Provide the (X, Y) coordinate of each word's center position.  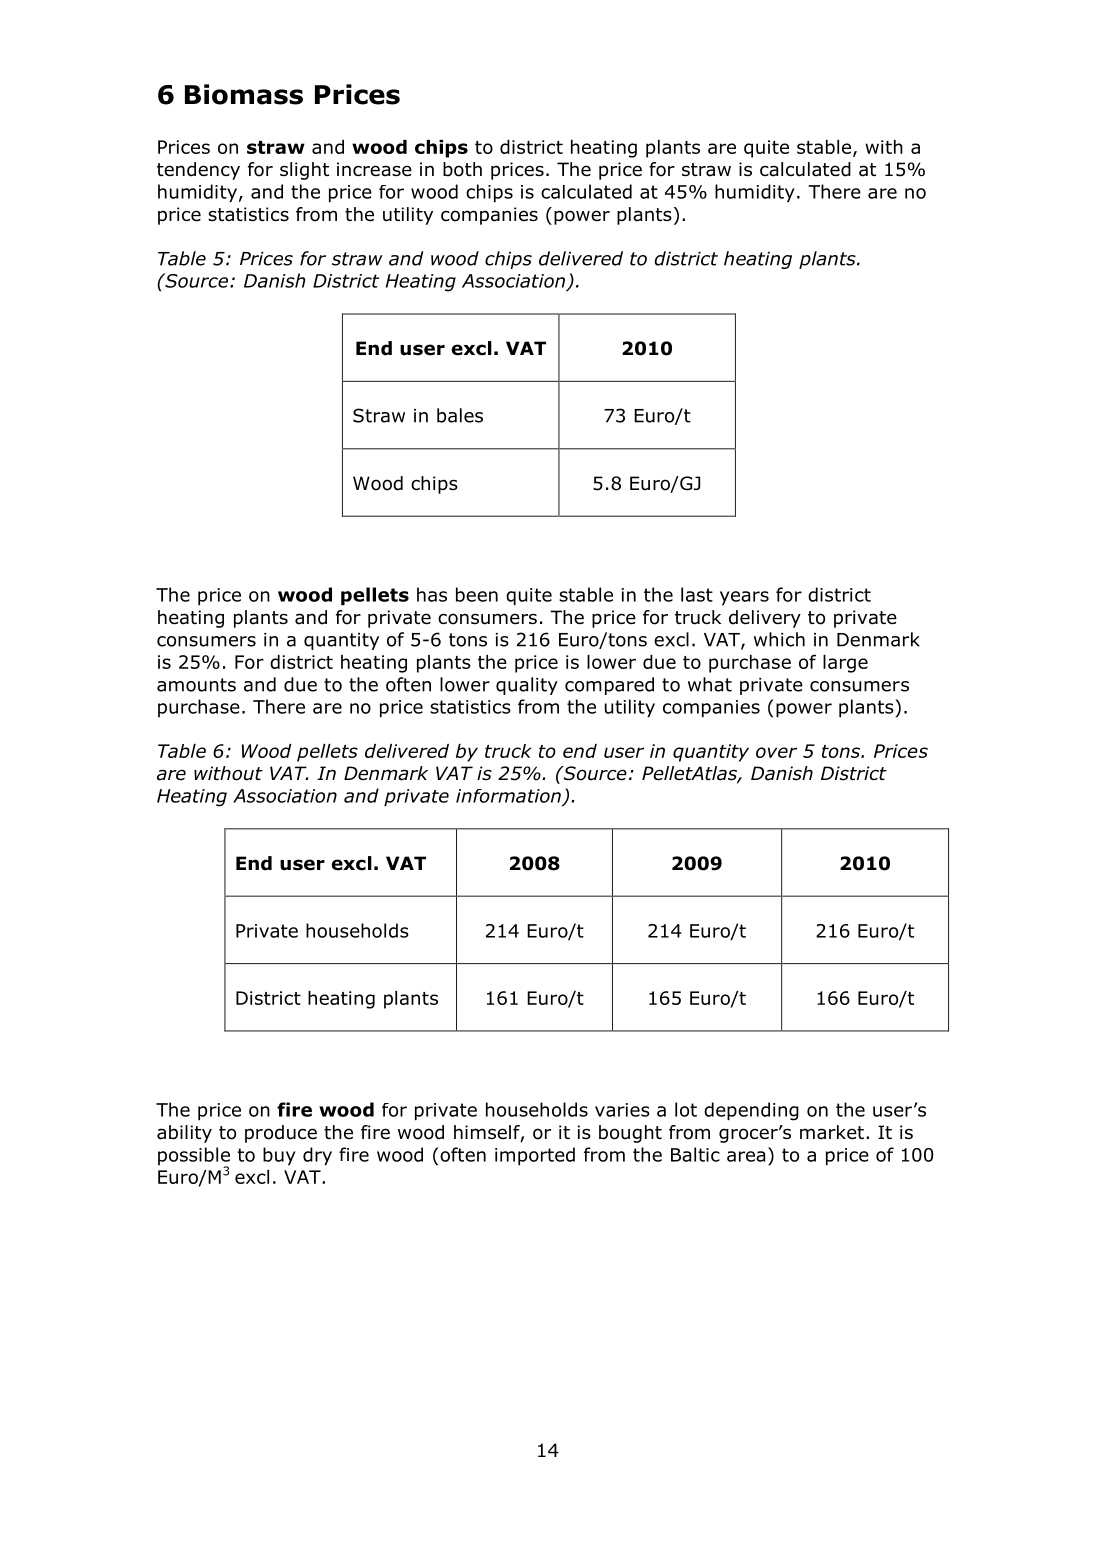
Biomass (244, 94)
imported (535, 1156)
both (462, 169)
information (508, 796)
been (477, 594)
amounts (196, 685)
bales (460, 415)
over (776, 752)
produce (281, 1134)
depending (751, 1111)
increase (374, 169)
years (744, 598)
